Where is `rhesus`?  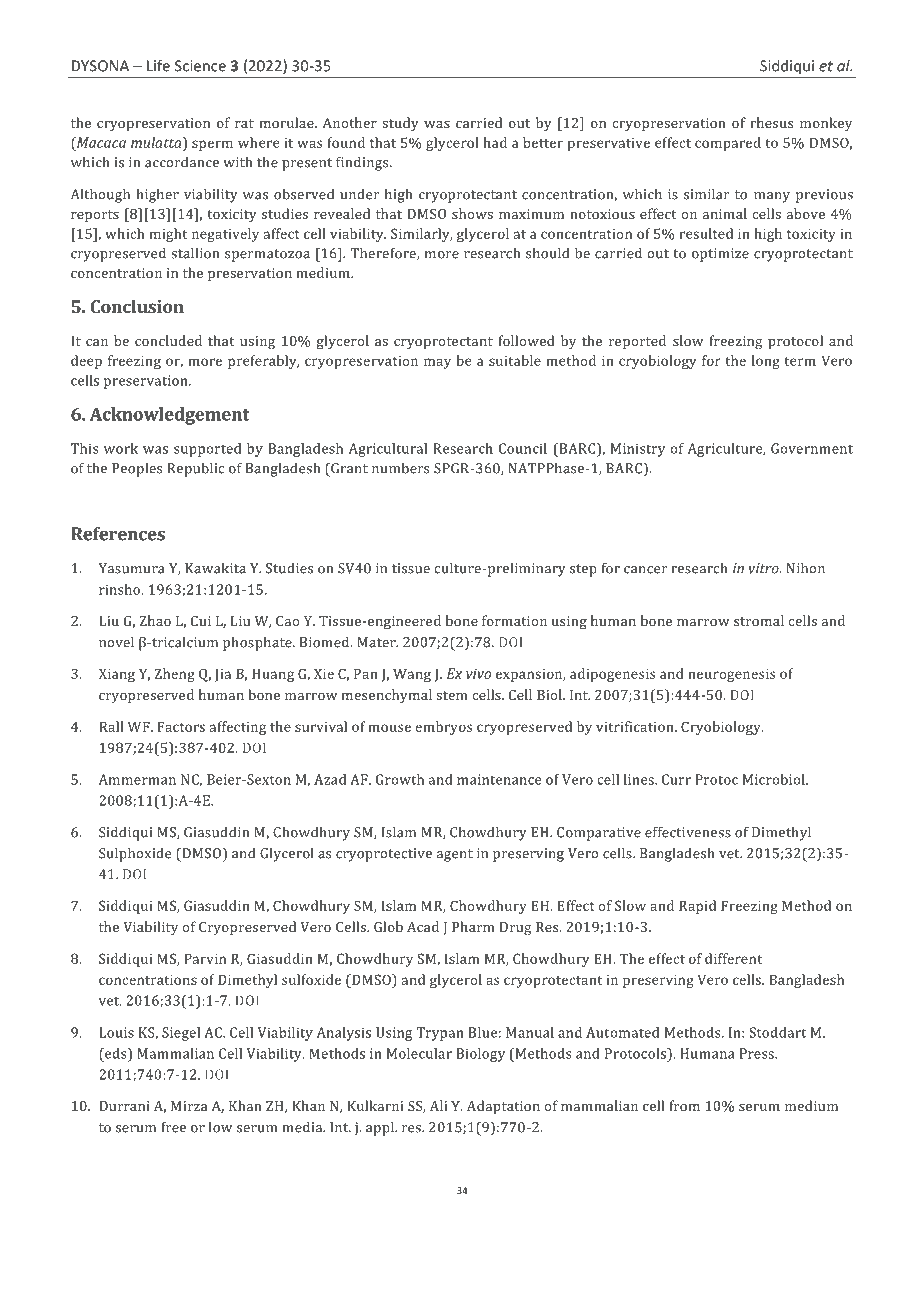
rhesus is located at coordinates (771, 122).
